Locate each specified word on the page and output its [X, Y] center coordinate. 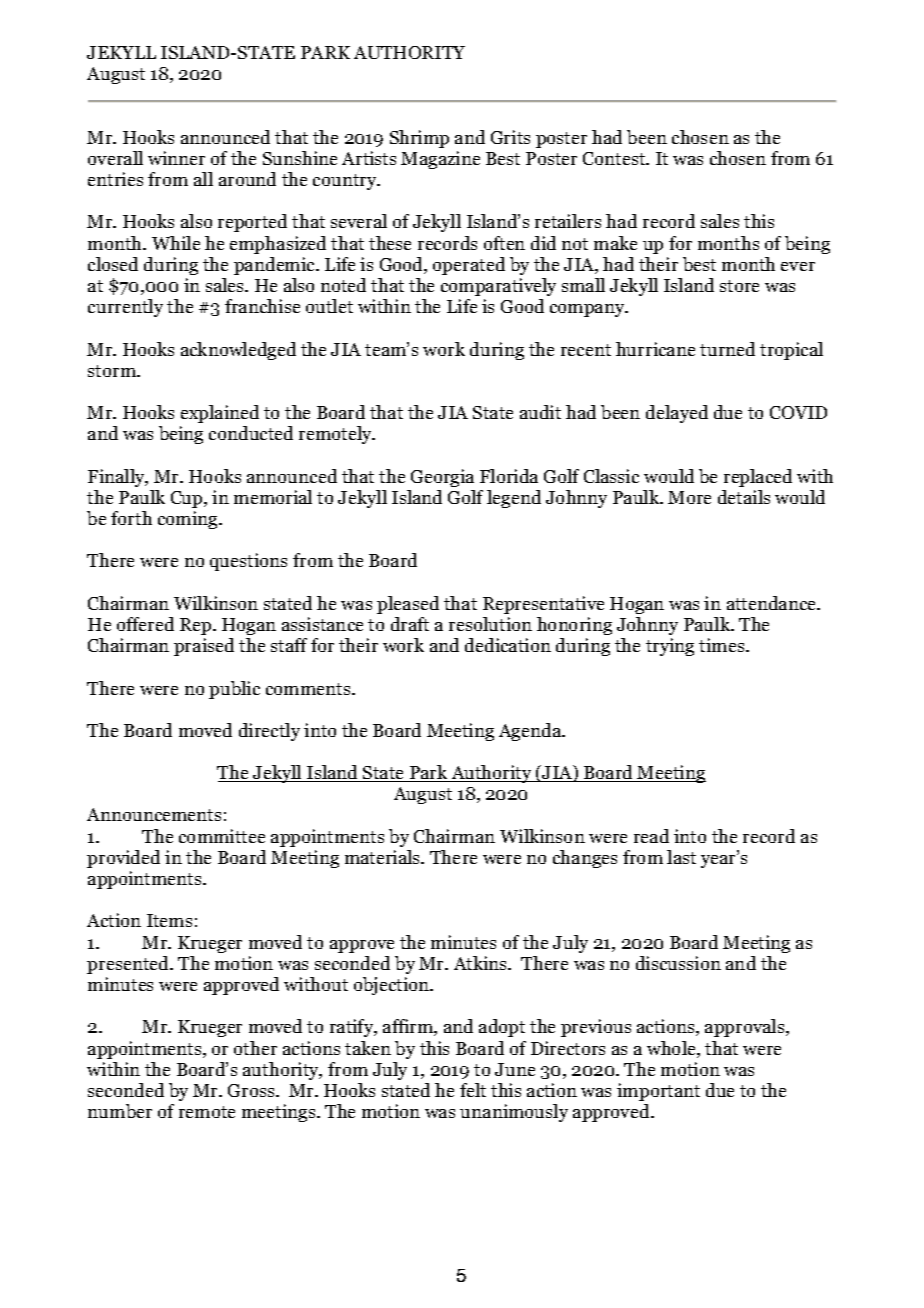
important [658, 1092]
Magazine [440, 160]
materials [384, 857]
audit [540, 412]
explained [220, 414]
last [681, 857]
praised [204, 647]
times [723, 645]
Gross [252, 1090]
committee [222, 836]
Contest [615, 158]
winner [176, 158]
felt [473, 1090]
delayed [677, 414]
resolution [490, 624]
